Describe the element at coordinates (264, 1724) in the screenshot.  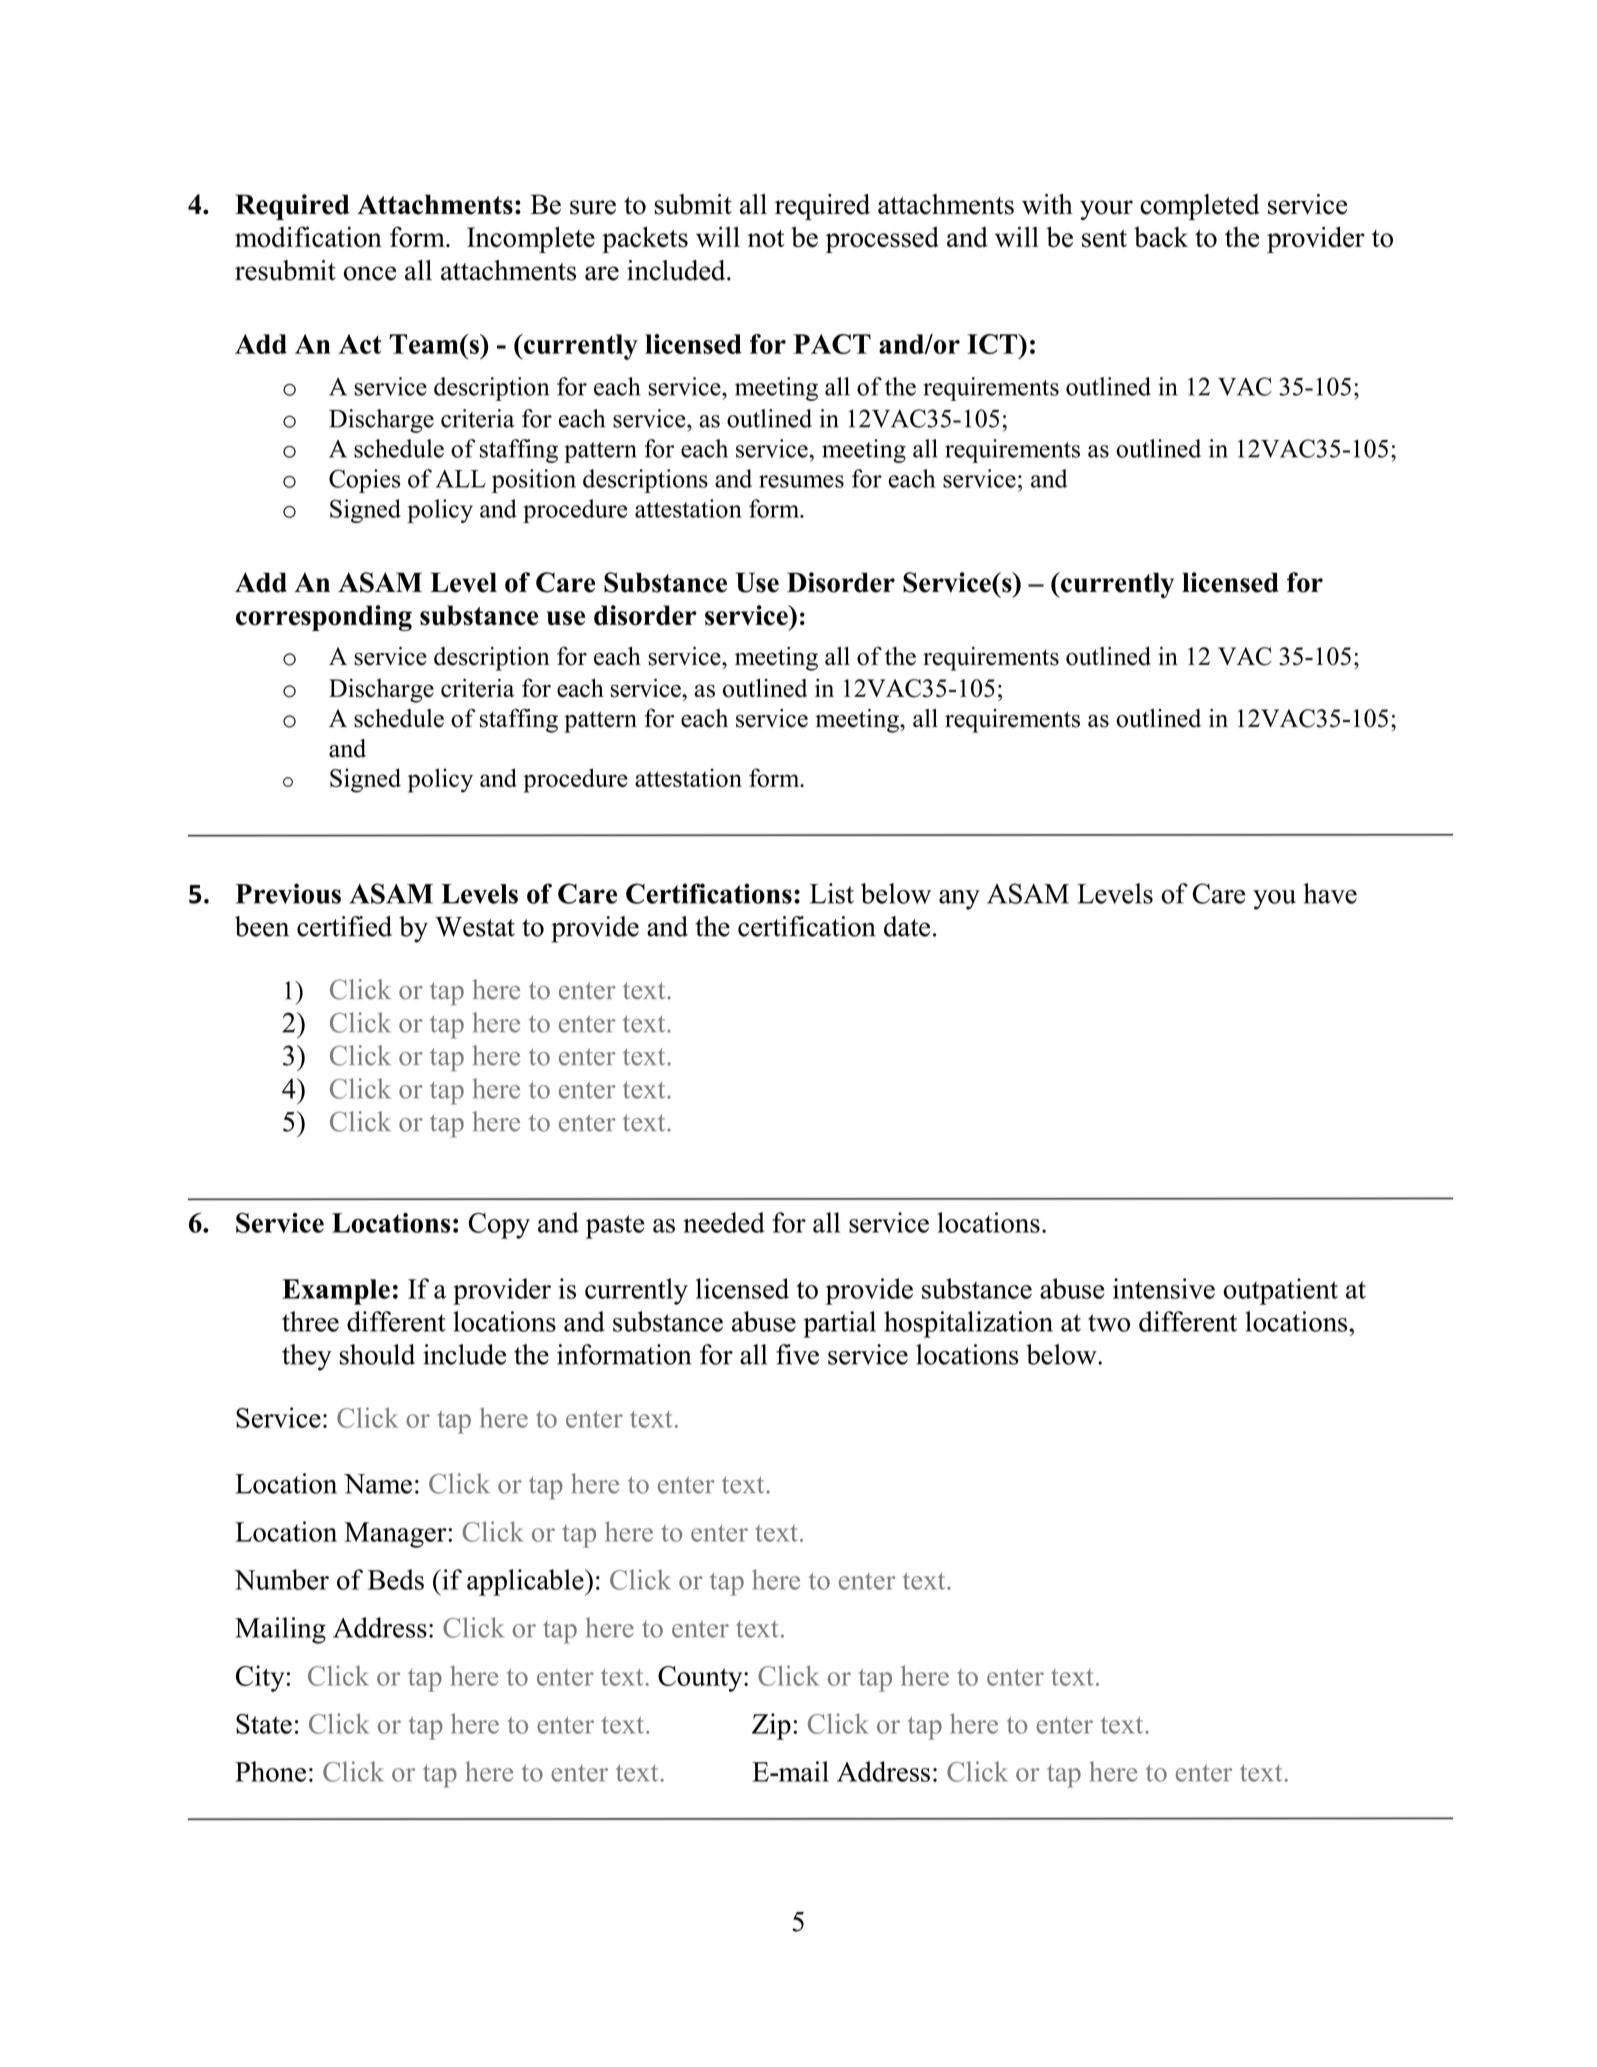
I see `State` at that location.
